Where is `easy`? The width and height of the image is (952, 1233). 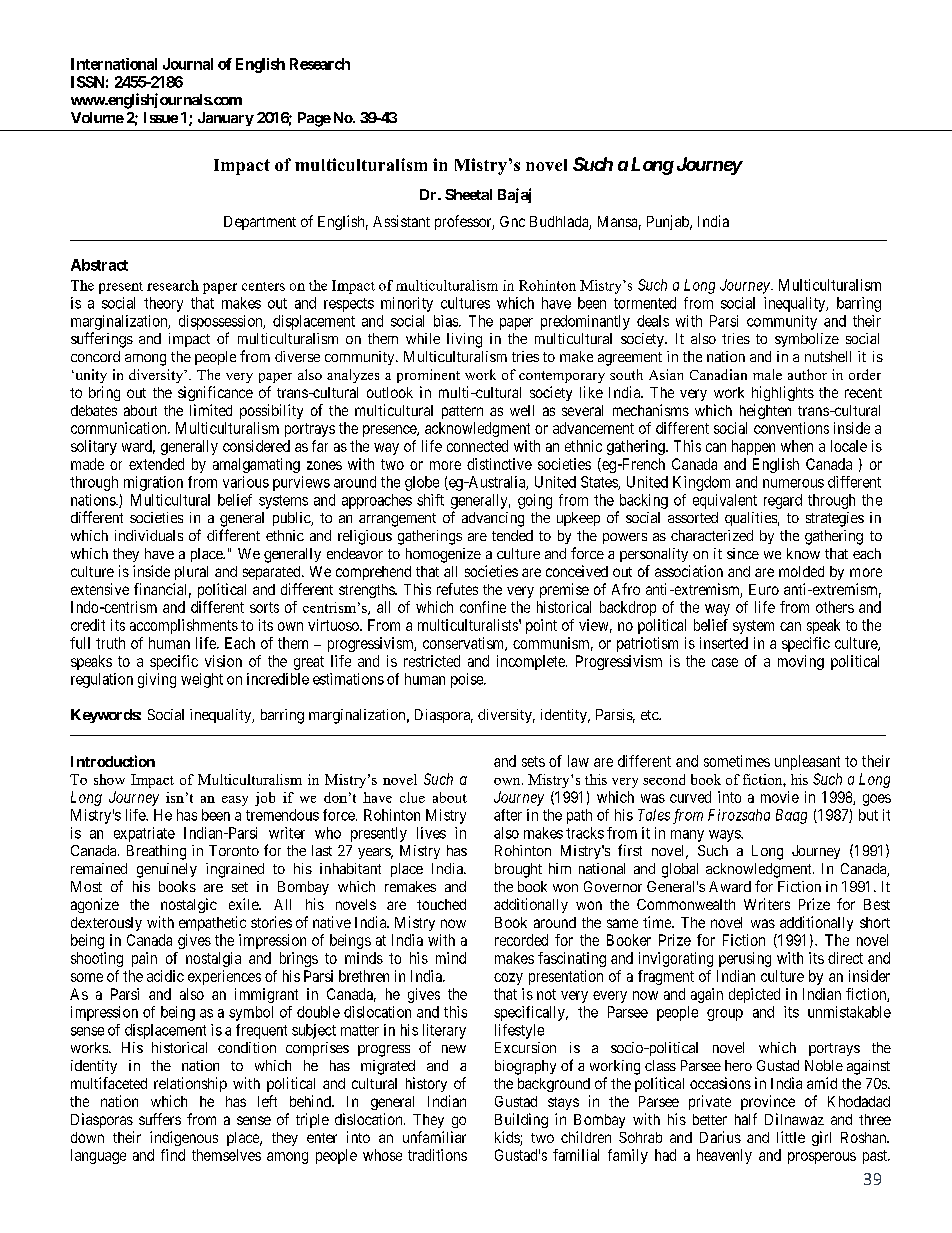
easy is located at coordinates (235, 801).
